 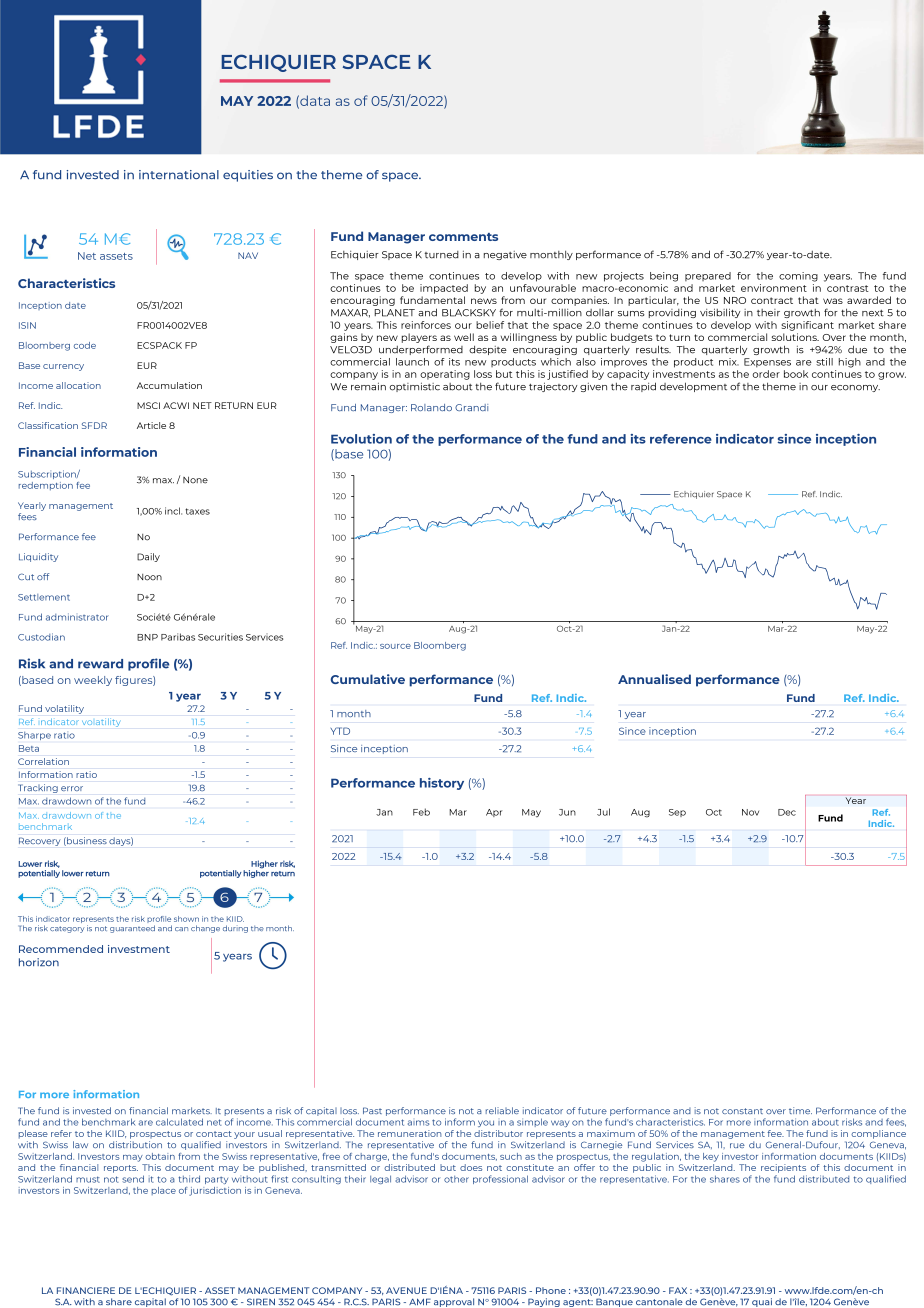 What do you see at coordinates (179, 174) in the screenshot?
I see `international` at bounding box center [179, 174].
